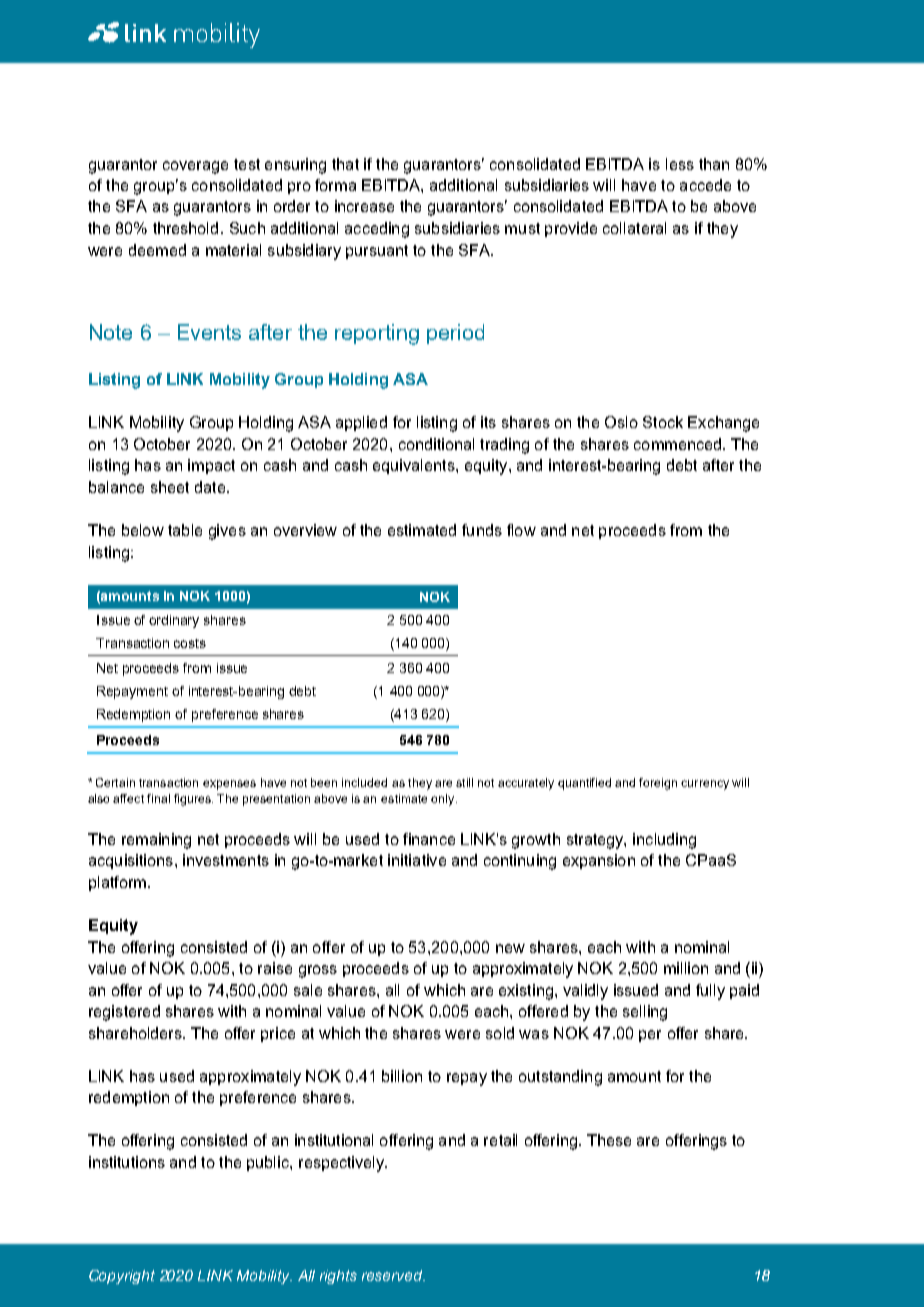 This screenshot has width=924, height=1307. I want to click on commenced, so click(677, 444).
